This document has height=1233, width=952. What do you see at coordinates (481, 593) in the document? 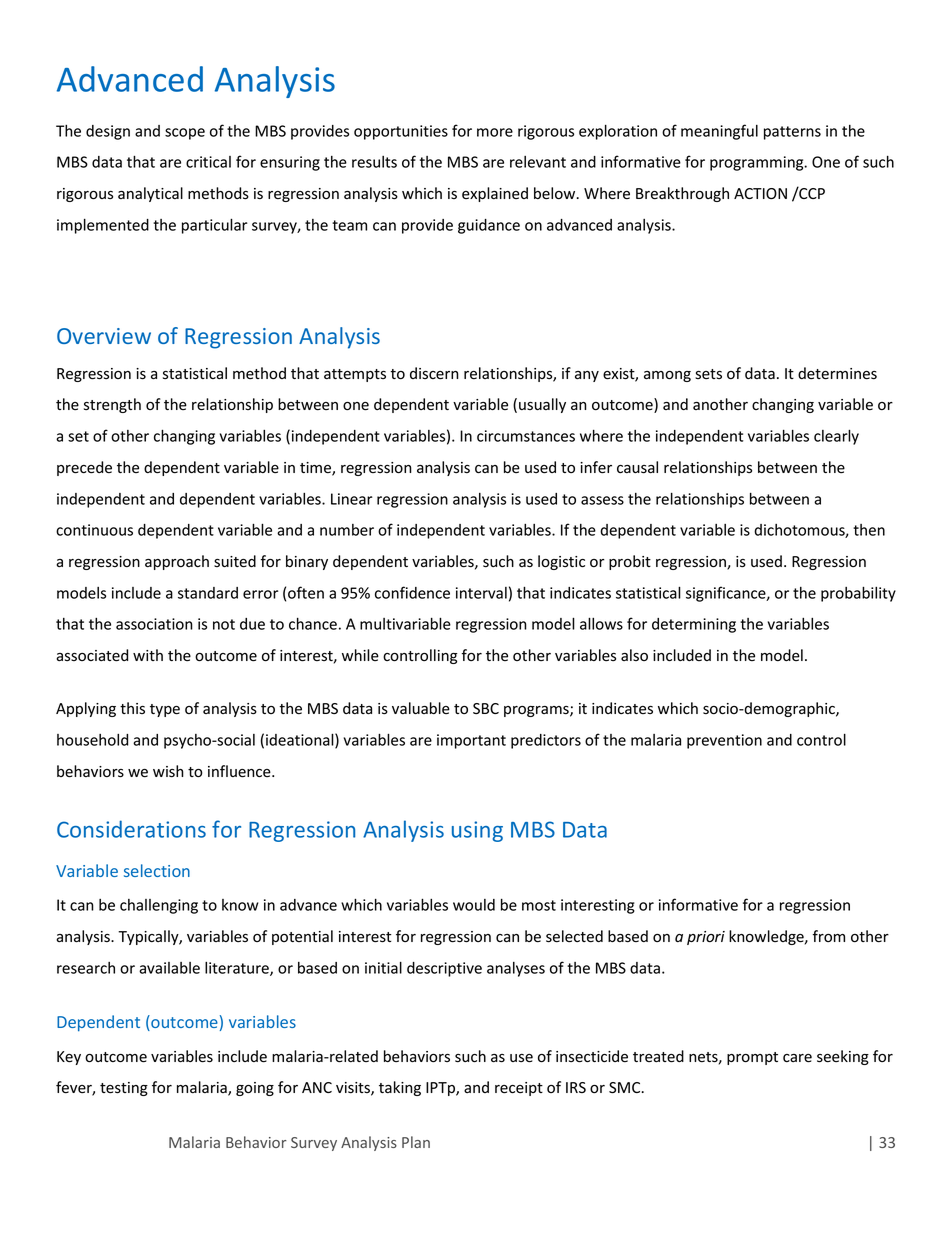
I see `interval` at bounding box center [481, 593].
